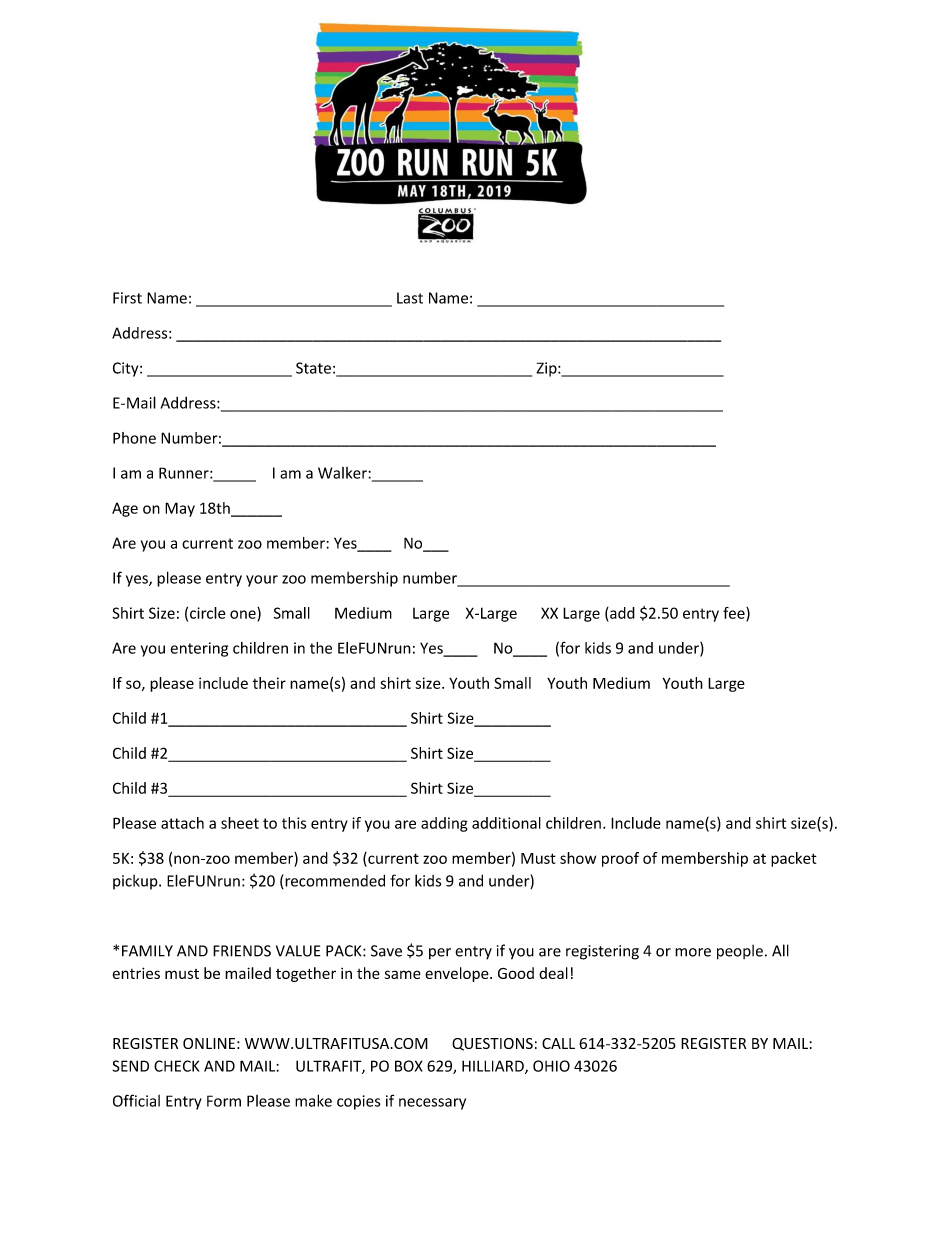 Image resolution: width=952 pixels, height=1233 pixels. Describe the element at coordinates (177, 1066) in the screenshot. I see `CHECK` at that location.
